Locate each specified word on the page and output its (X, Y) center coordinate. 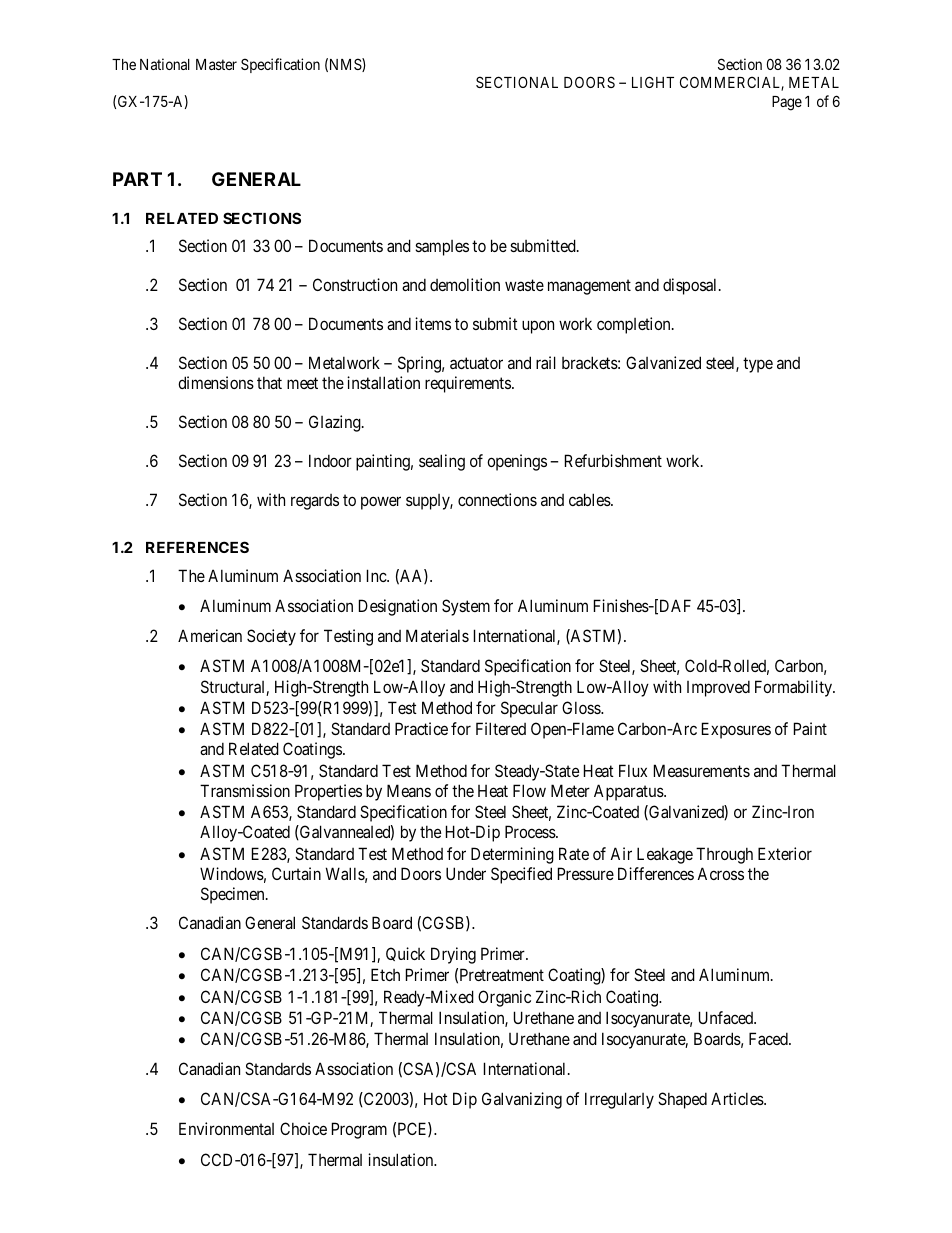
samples (442, 248)
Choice (303, 1128)
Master (216, 64)
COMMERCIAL (732, 83)
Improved (718, 688)
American (210, 635)
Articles (738, 1098)
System (466, 607)
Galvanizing (522, 1100)
